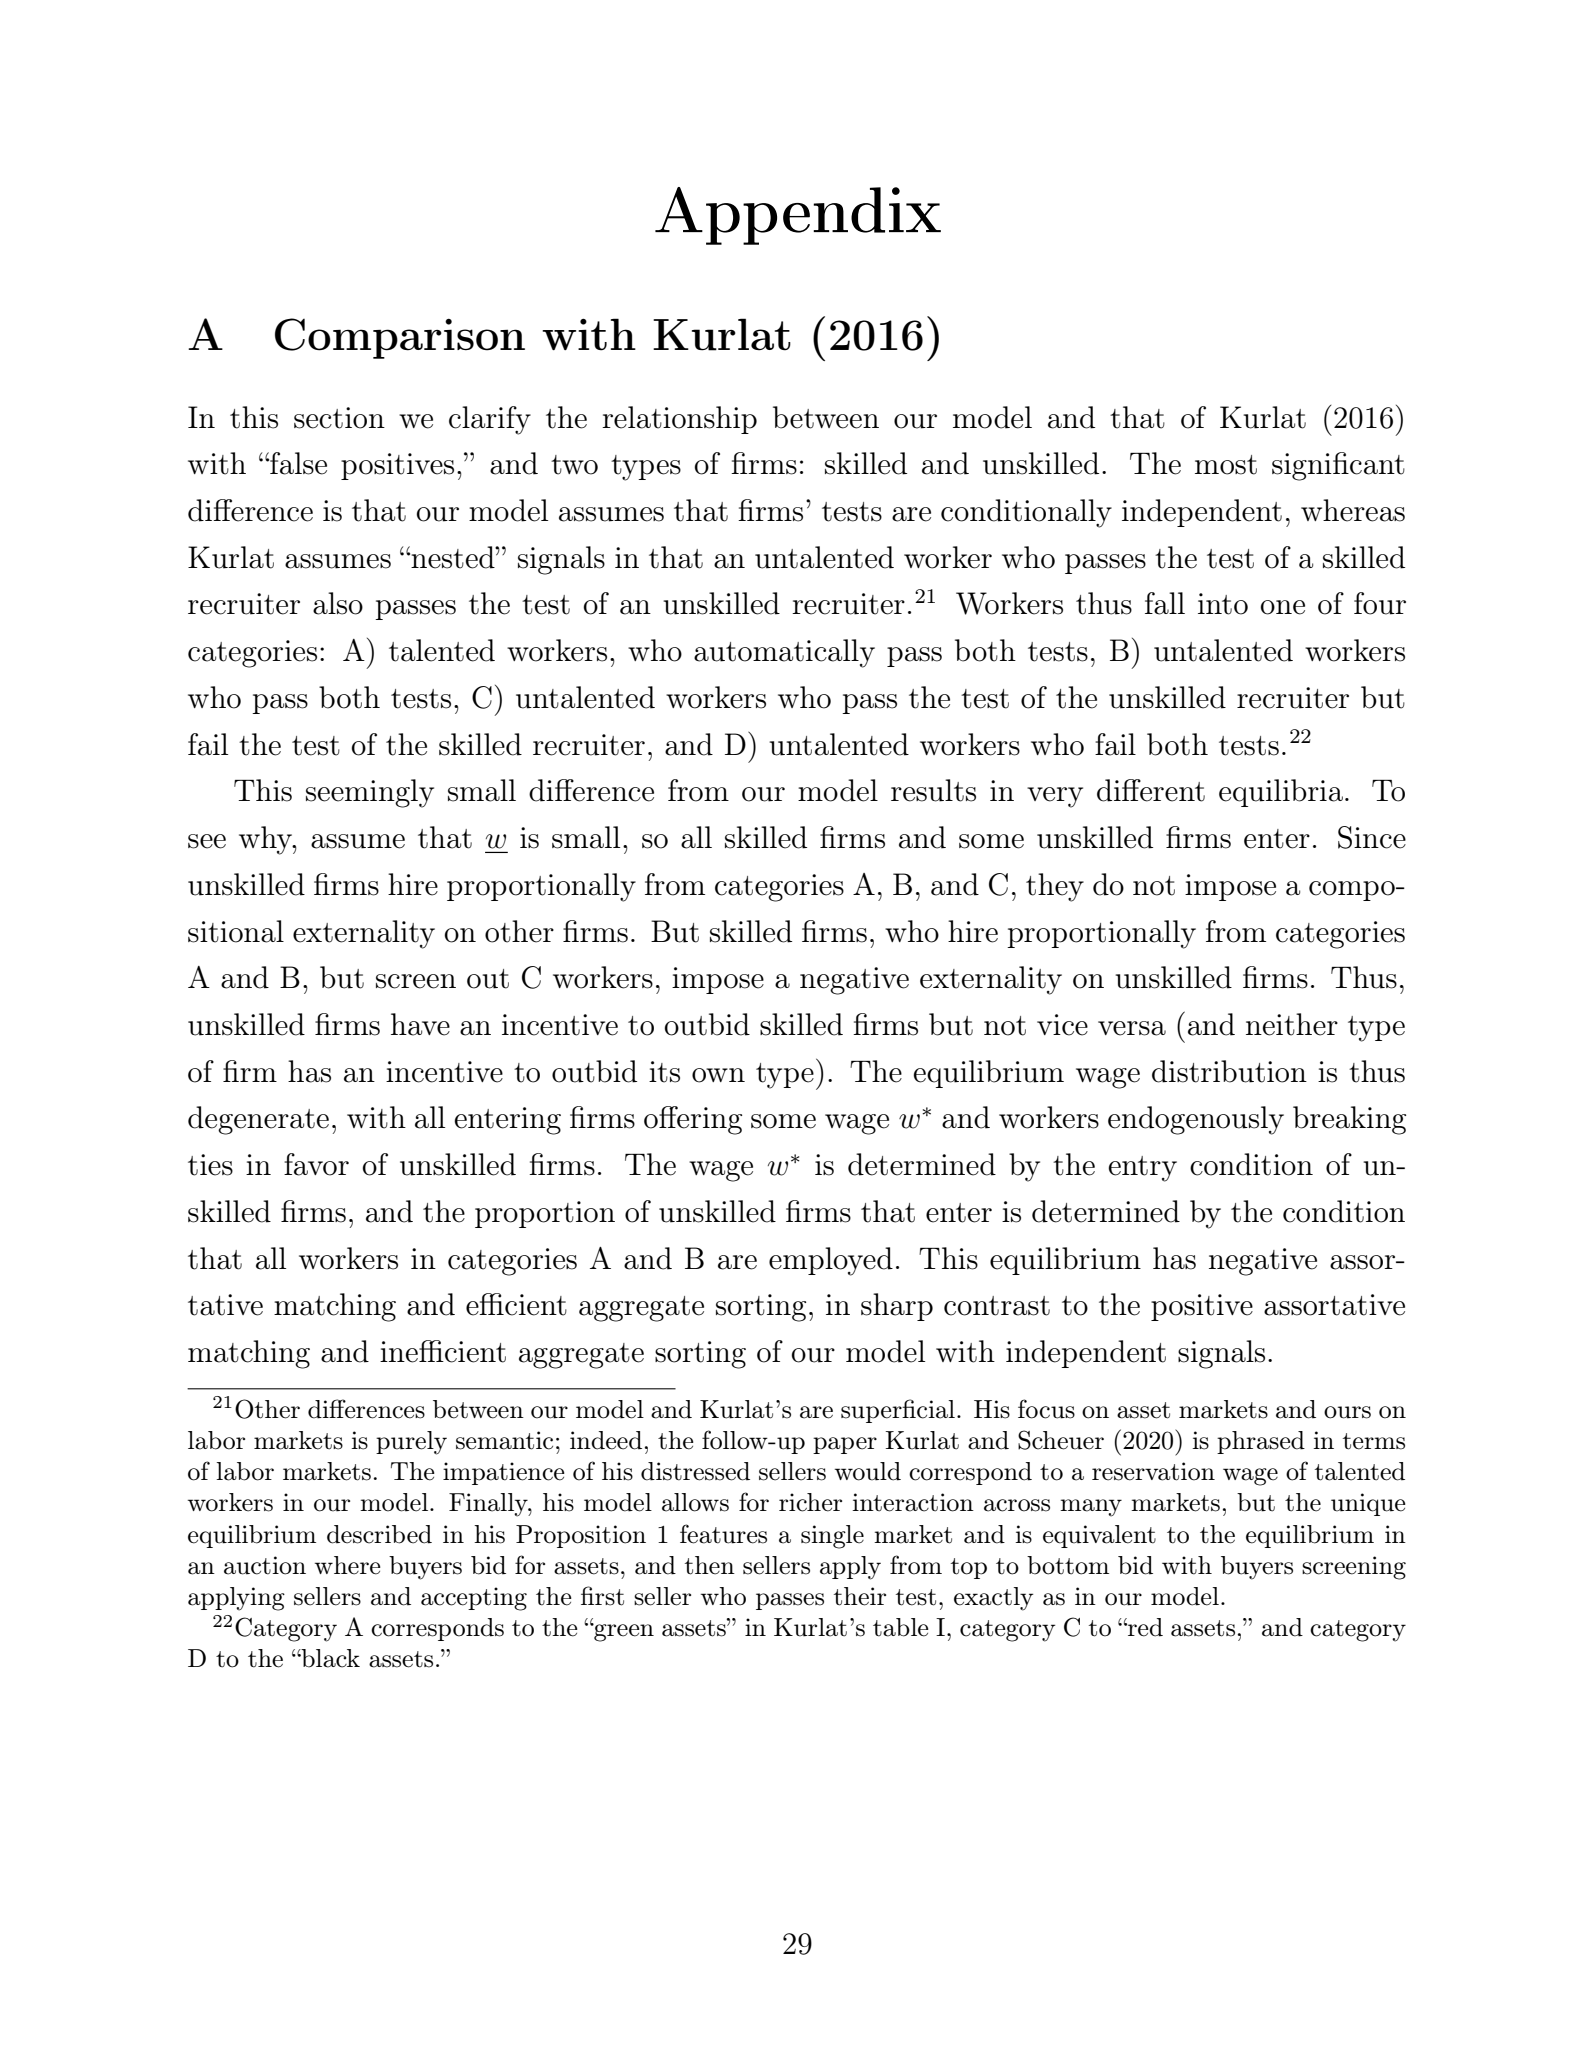 Image resolution: width=1595 pixels, height=2064 pixels. What do you see at coordinates (933, 790) in the image?
I see `results` at bounding box center [933, 790].
